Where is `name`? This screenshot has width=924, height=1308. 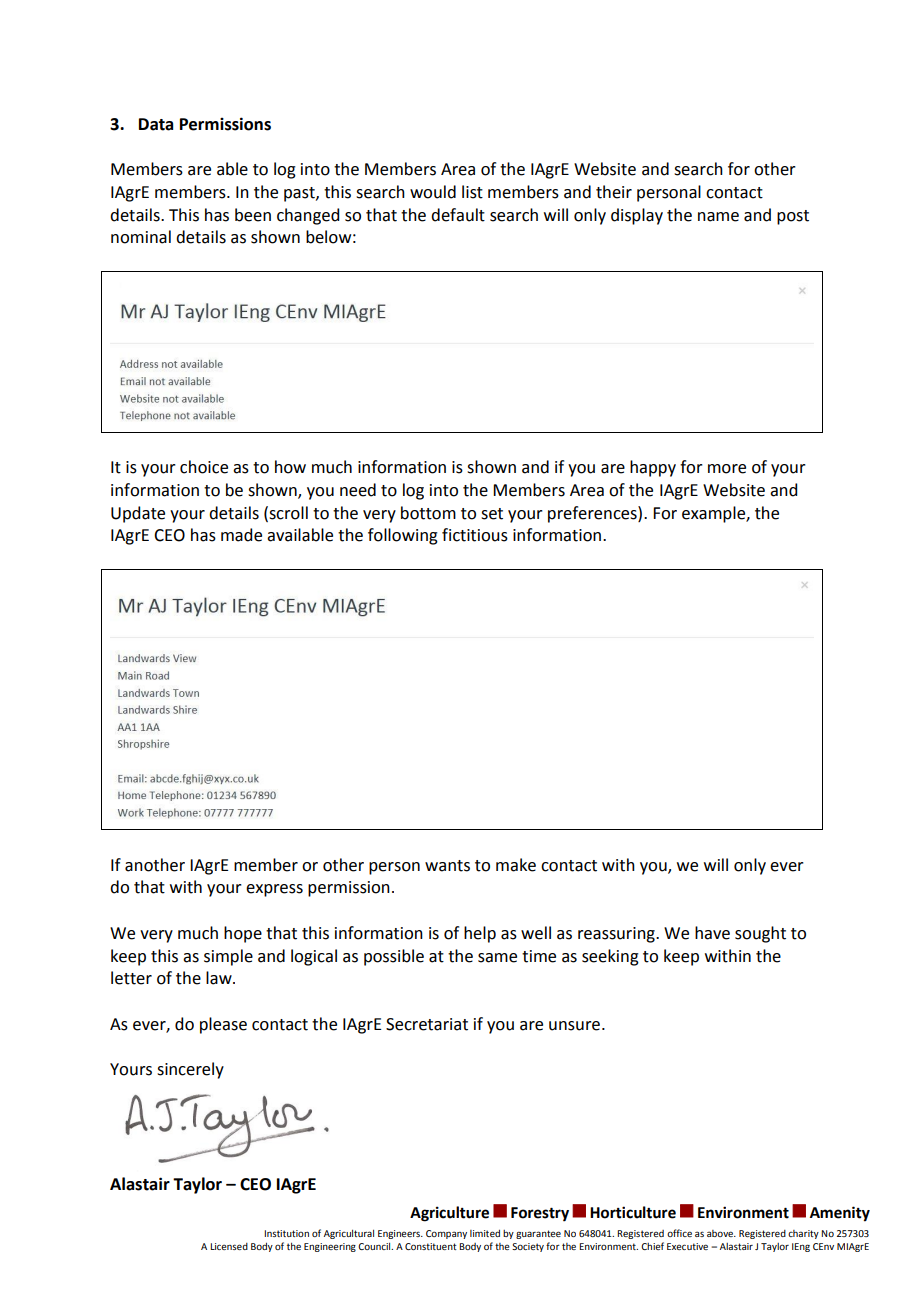 name is located at coordinates (718, 217).
